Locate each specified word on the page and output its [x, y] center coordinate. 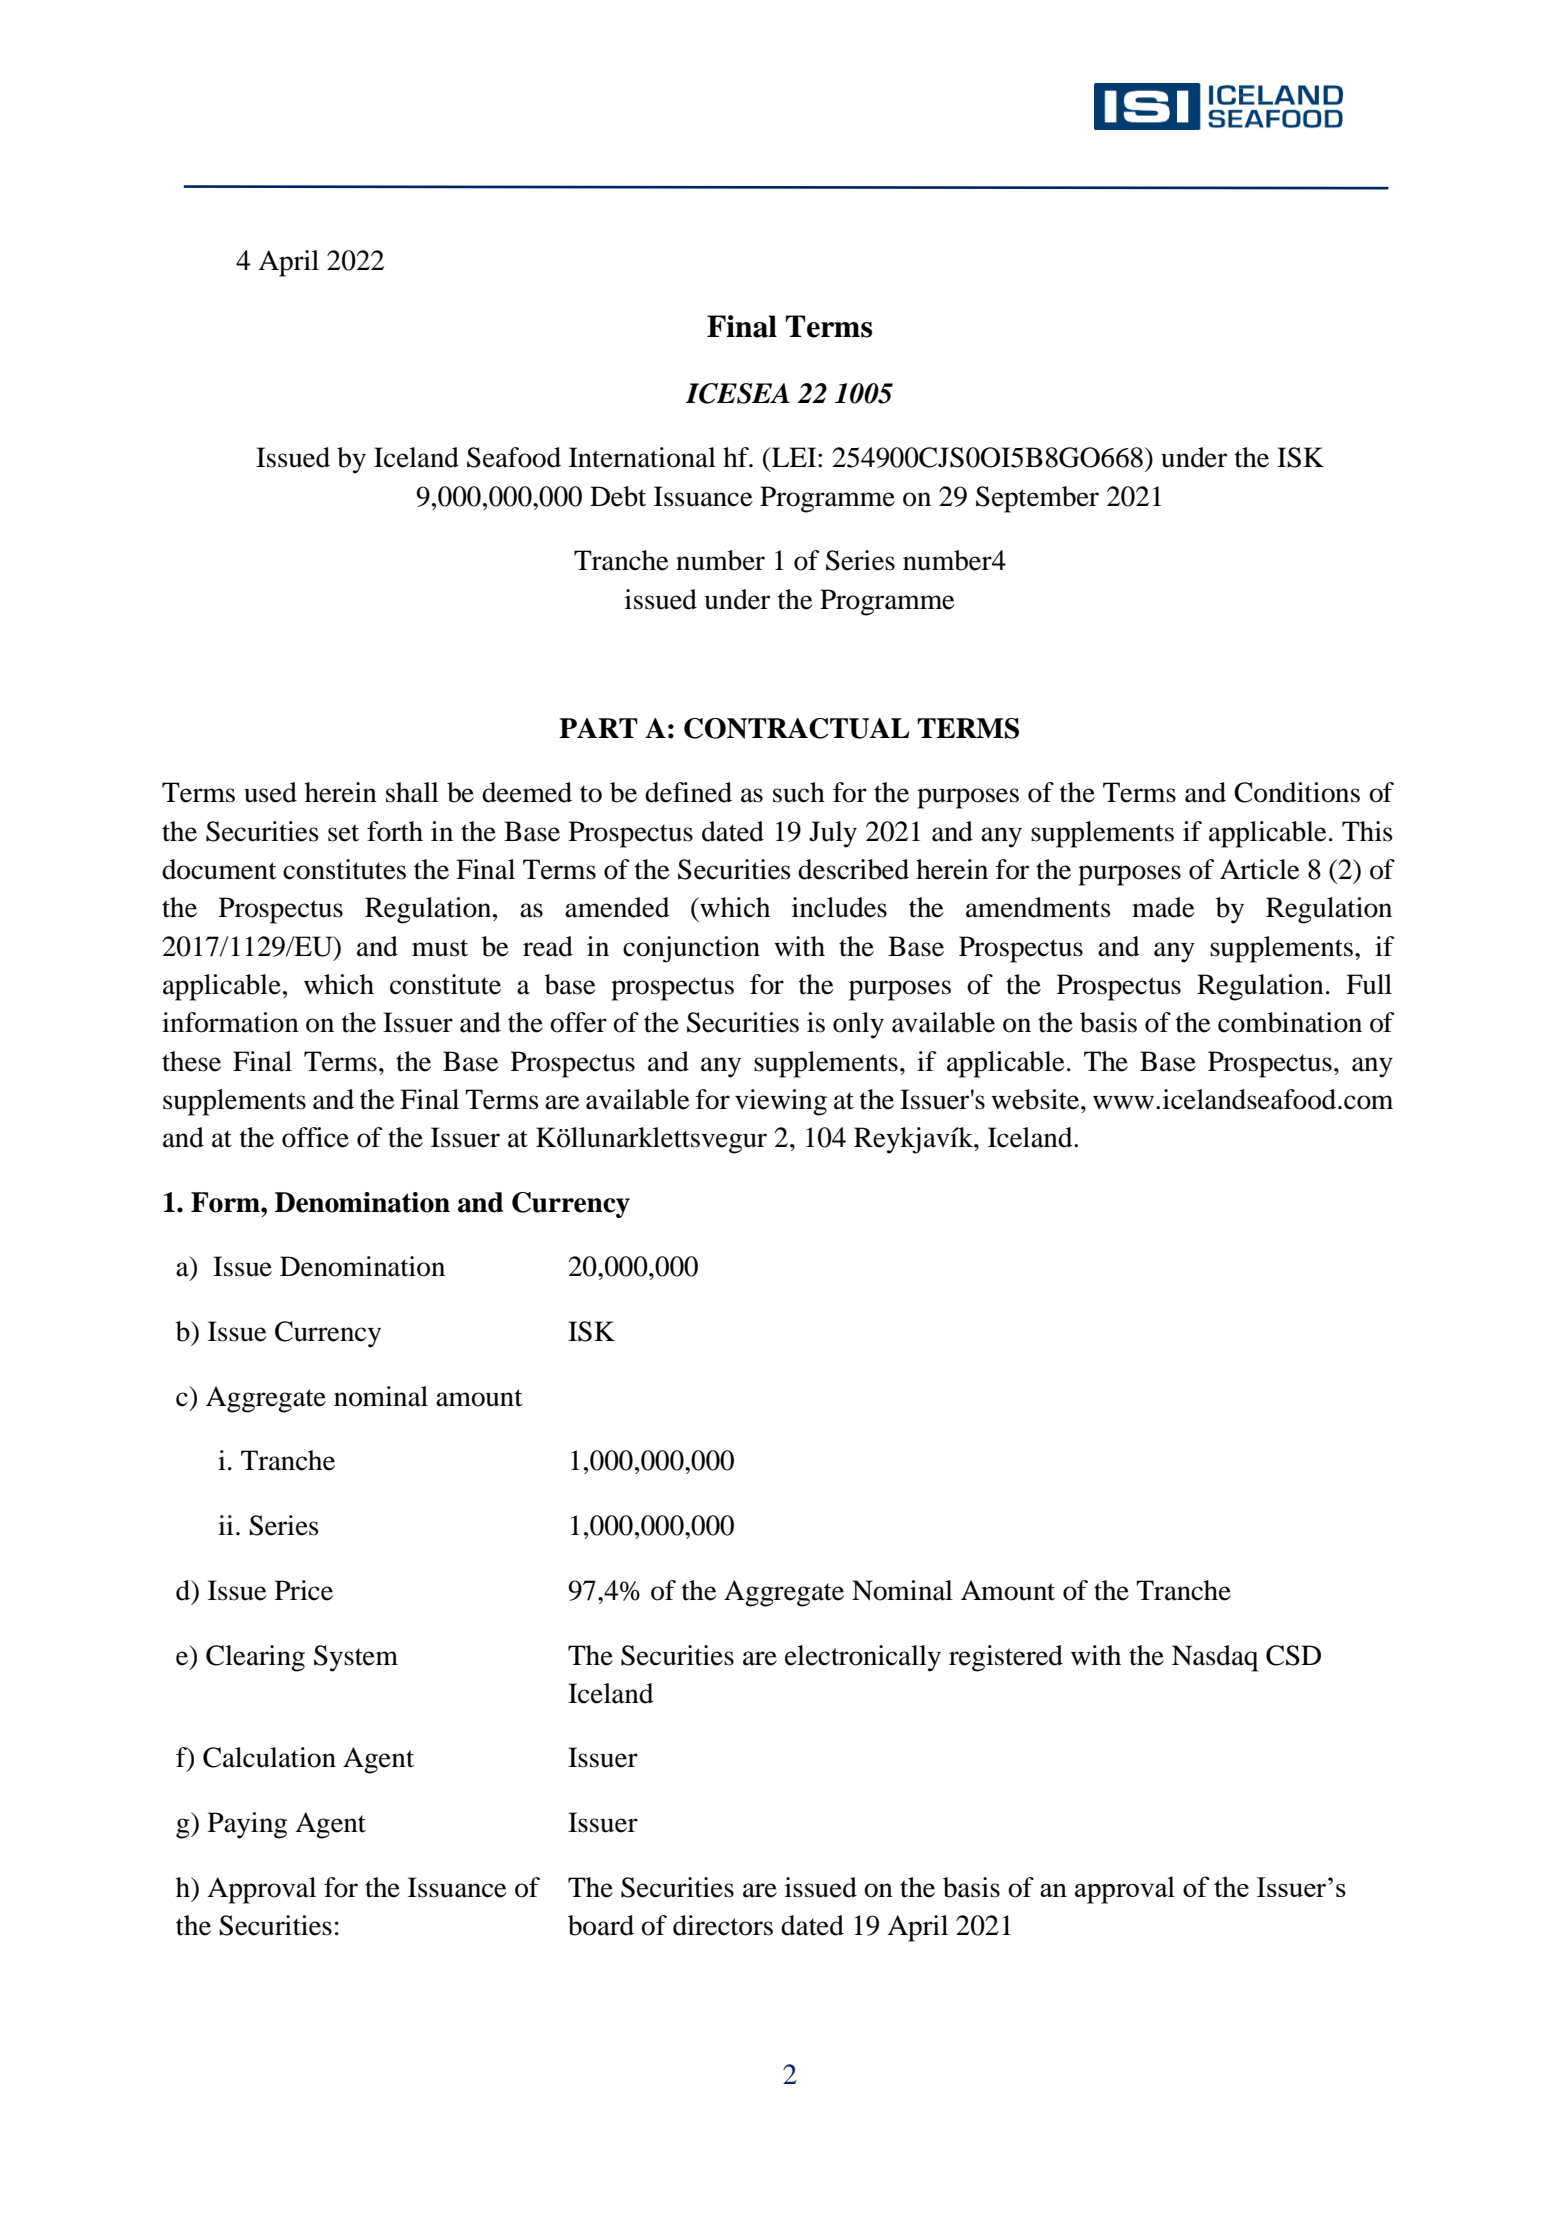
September [1037, 499]
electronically [863, 1658]
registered [1006, 1658]
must [440, 948]
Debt [618, 496]
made [1163, 907]
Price [304, 1590]
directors [723, 1925]
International [642, 457]
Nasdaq [1215, 1658]
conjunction [691, 949]
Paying [247, 1825]
